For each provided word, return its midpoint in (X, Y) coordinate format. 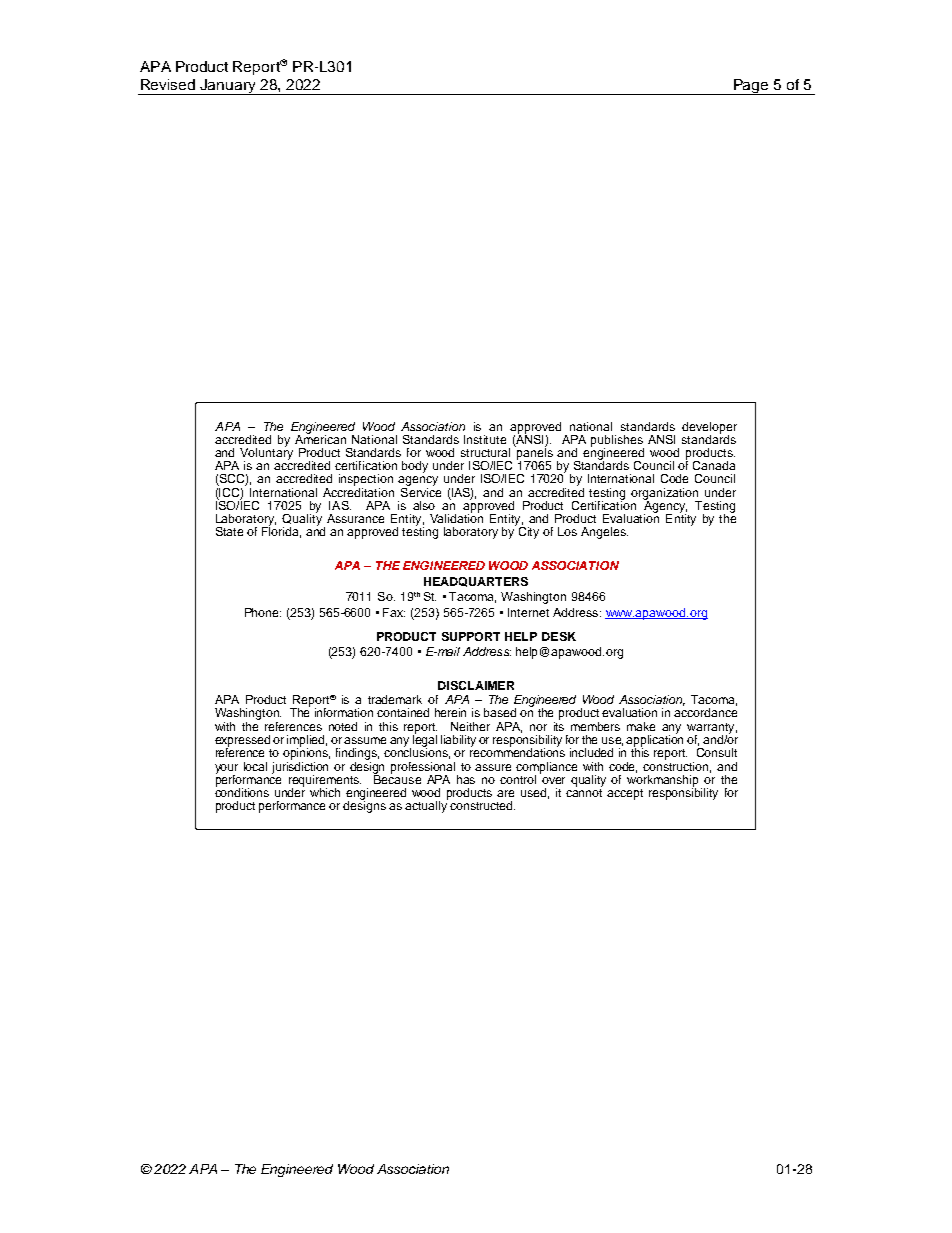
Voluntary (266, 454)
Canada (714, 465)
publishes (617, 442)
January (228, 87)
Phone (263, 612)
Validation (456, 517)
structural (485, 452)
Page (751, 87)
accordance (705, 712)
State (229, 531)
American (320, 438)
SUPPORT (471, 636)
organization (666, 495)
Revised (168, 84)
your (226, 770)
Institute (485, 439)
